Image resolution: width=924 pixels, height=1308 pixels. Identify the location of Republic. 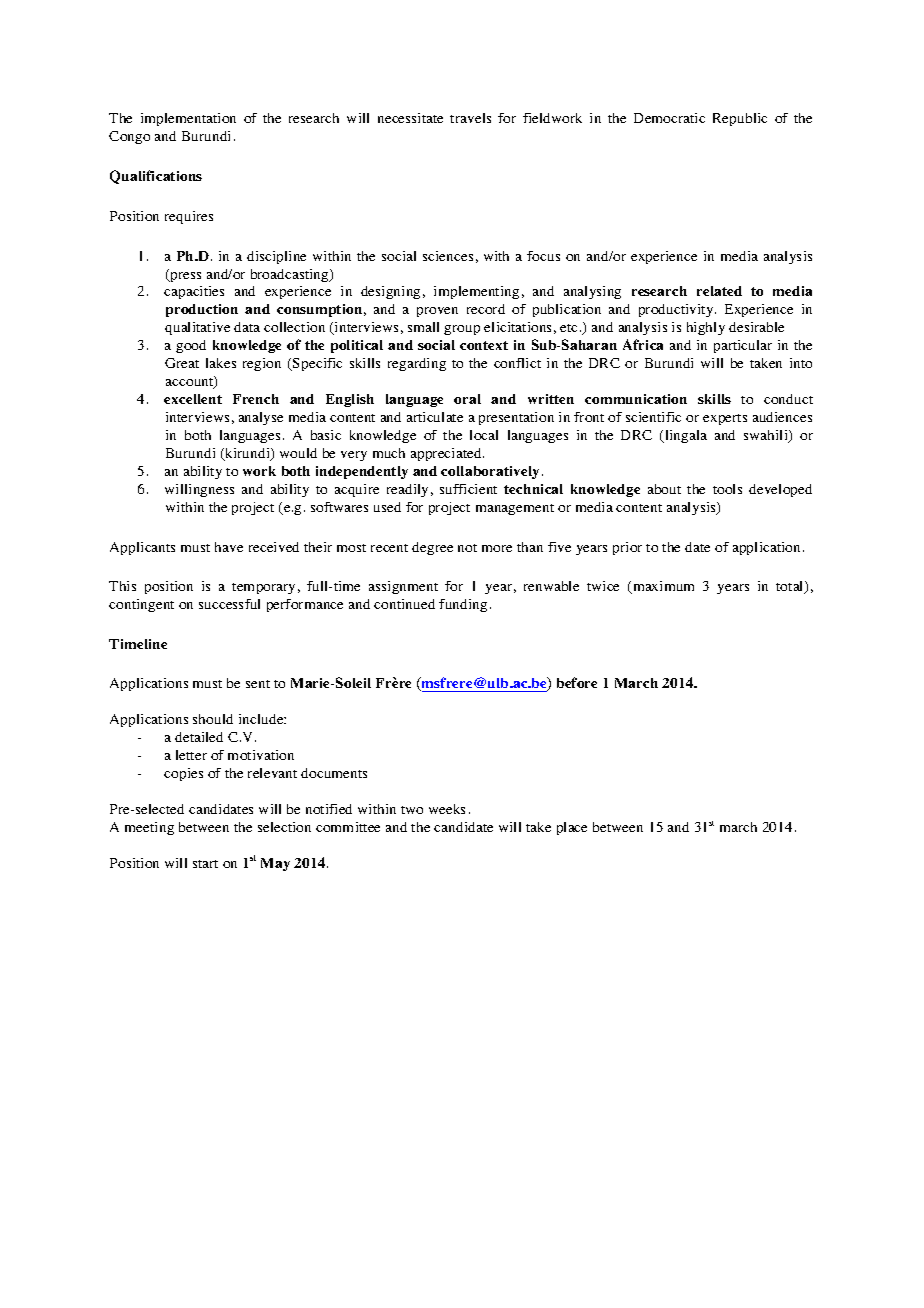
(740, 119).
